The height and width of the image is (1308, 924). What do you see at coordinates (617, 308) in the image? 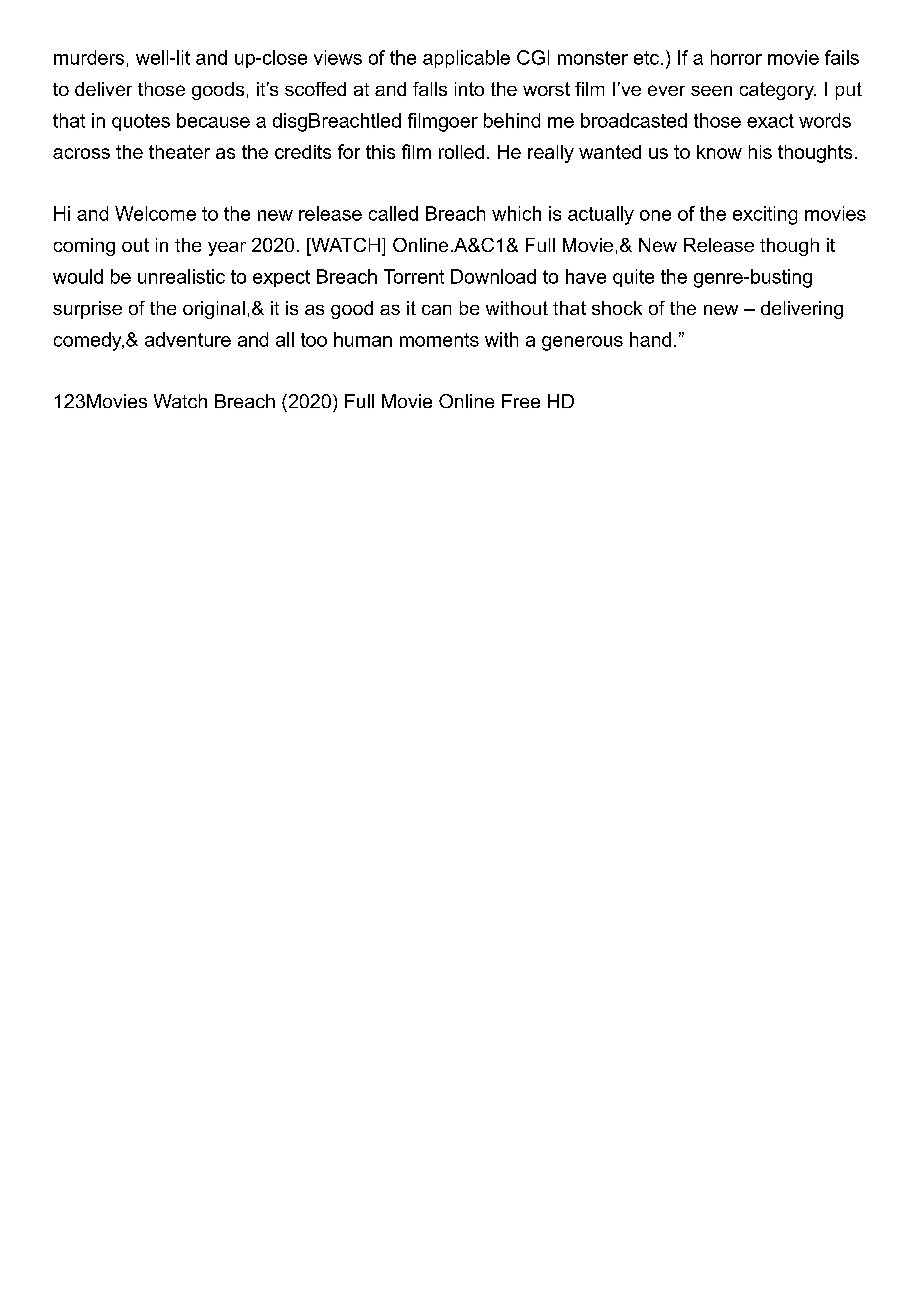
I see `shock` at bounding box center [617, 308].
